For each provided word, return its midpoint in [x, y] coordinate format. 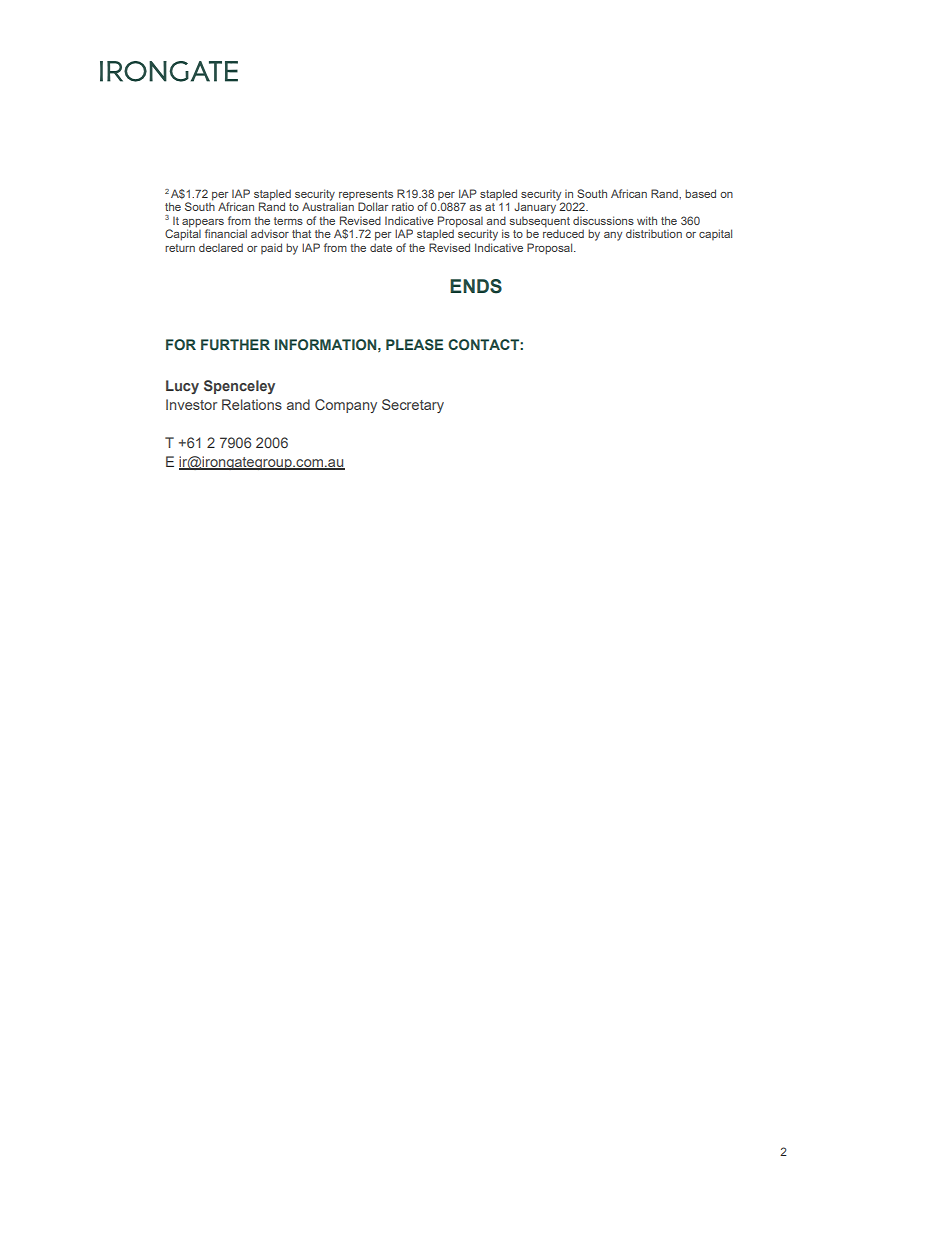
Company [346, 406]
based [700, 193]
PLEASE [414, 344]
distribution [654, 233]
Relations [252, 404]
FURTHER [235, 345]
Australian [328, 206]
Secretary [413, 406]
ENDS [476, 286]
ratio [403, 206]
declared [221, 247]
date [381, 247]
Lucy [182, 387]
